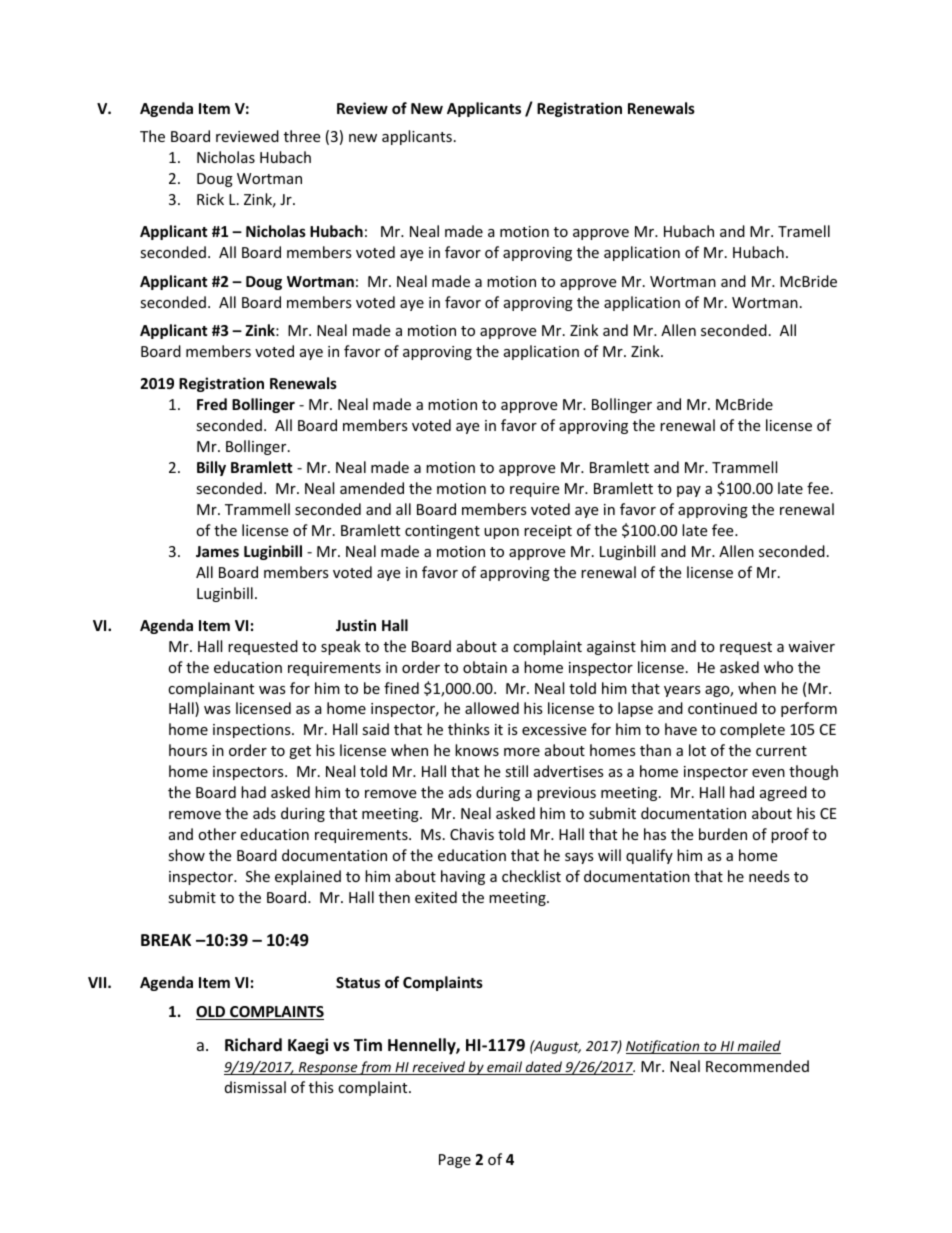 This screenshot has width=952, height=1233. Describe the element at coordinates (689, 491) in the screenshot. I see `pay` at that location.
